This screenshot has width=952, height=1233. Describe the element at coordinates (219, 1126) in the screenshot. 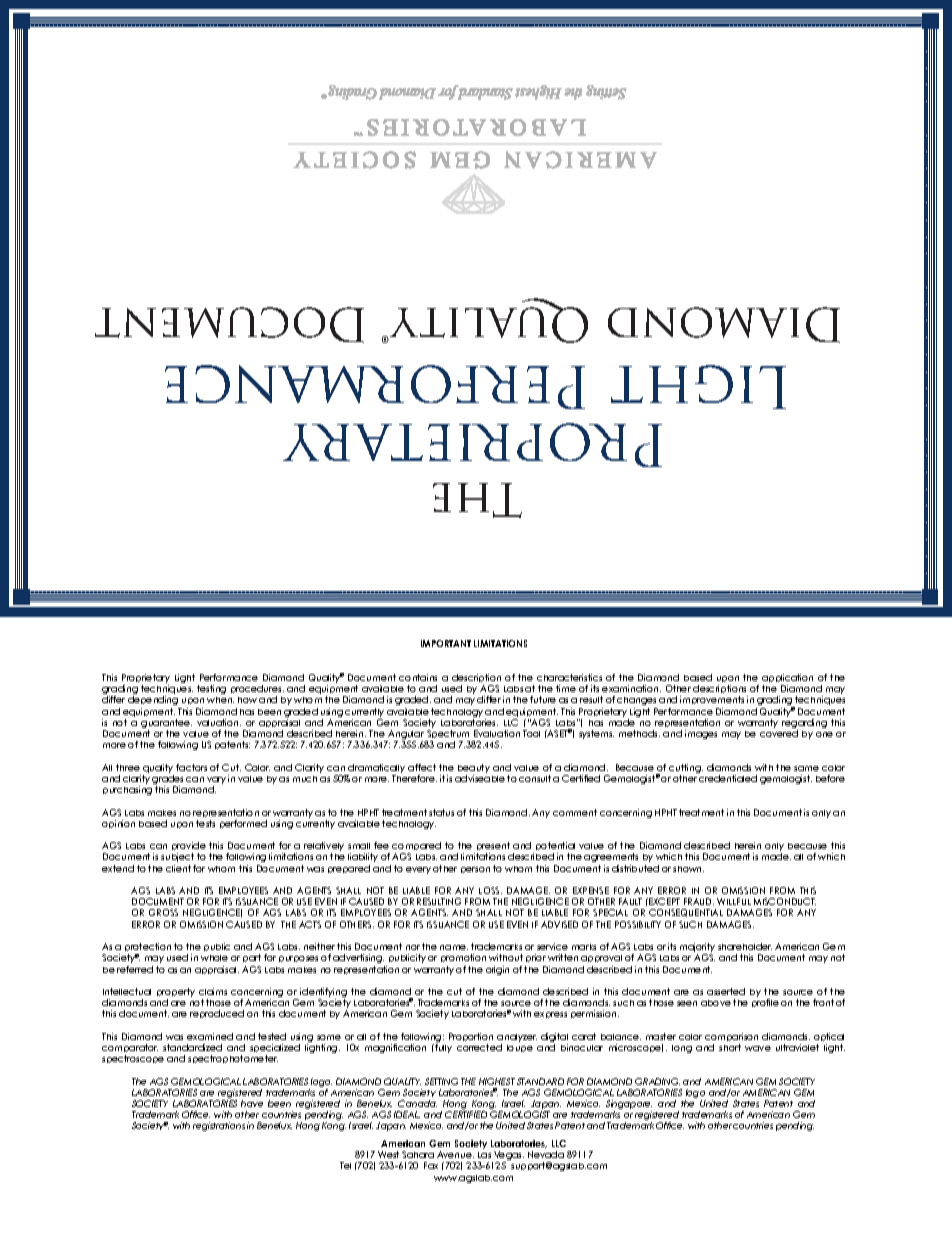

I see `registrations` at that location.
